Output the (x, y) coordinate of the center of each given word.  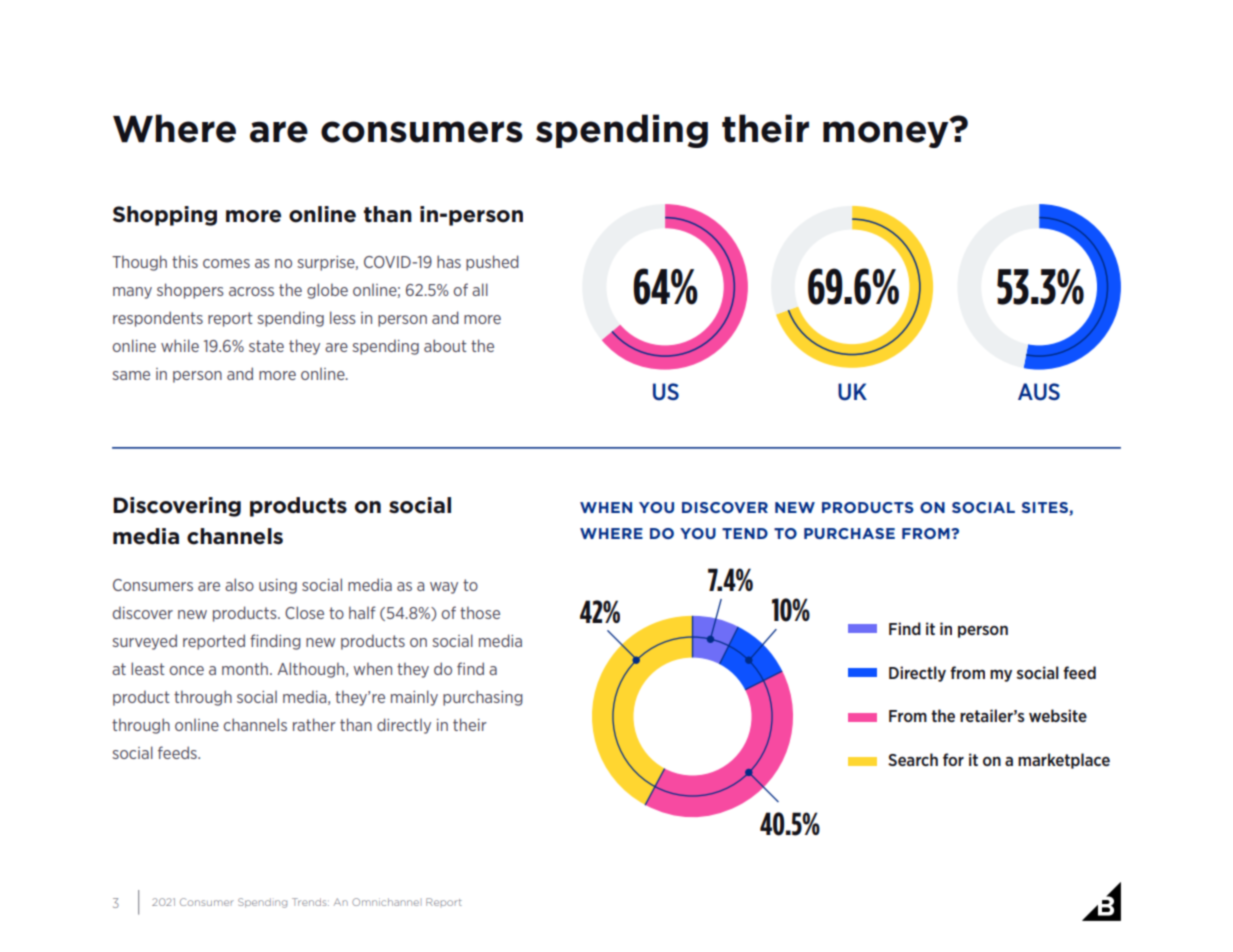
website (1058, 715)
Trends (310, 902)
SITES (1046, 508)
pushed (492, 263)
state (266, 346)
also (239, 584)
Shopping (165, 216)
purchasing (483, 698)
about (445, 345)
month (246, 668)
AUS (1039, 392)
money (887, 133)
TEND (745, 533)
